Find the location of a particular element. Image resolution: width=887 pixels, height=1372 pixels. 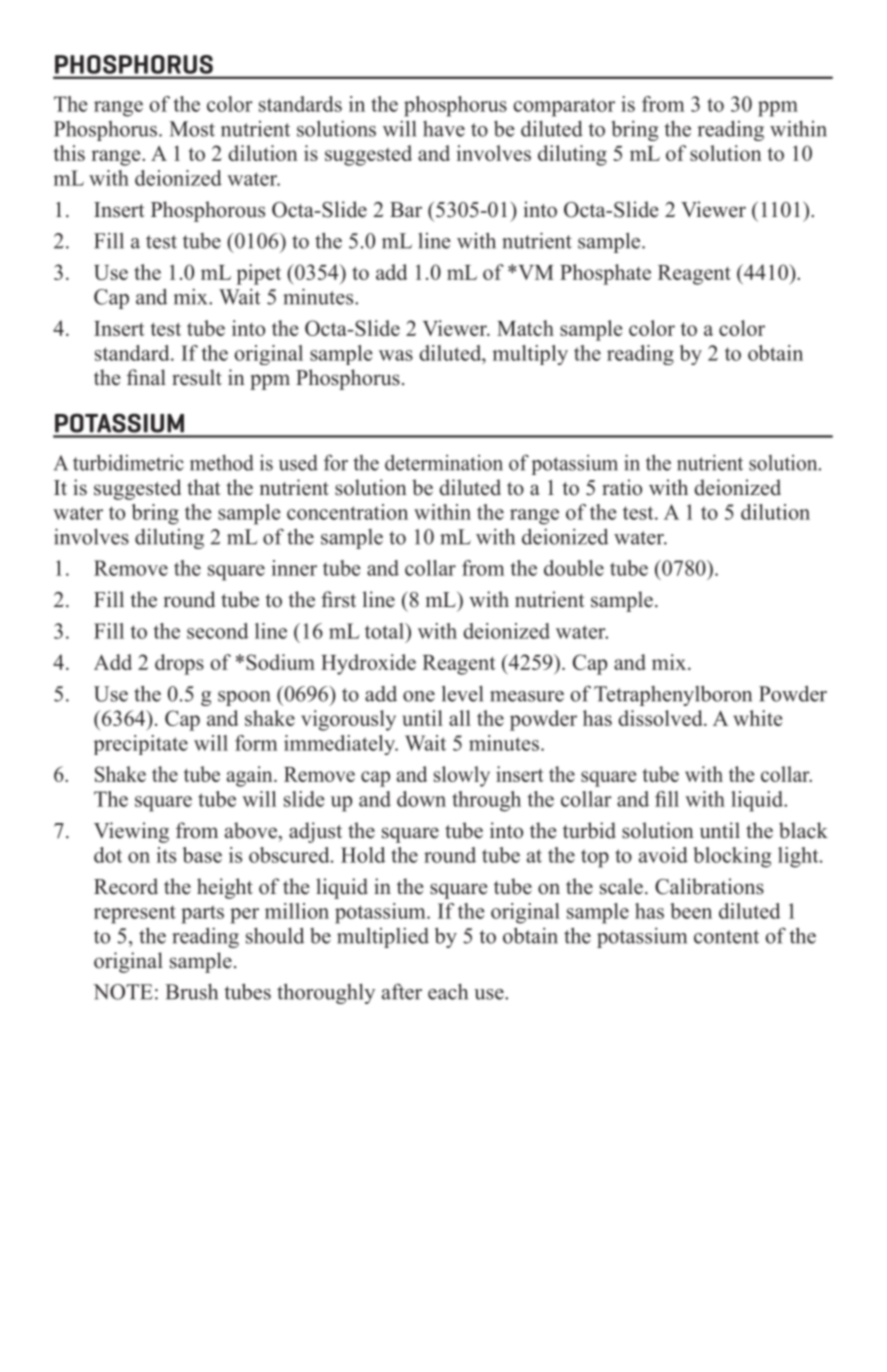

Brush is located at coordinates (191, 991).
